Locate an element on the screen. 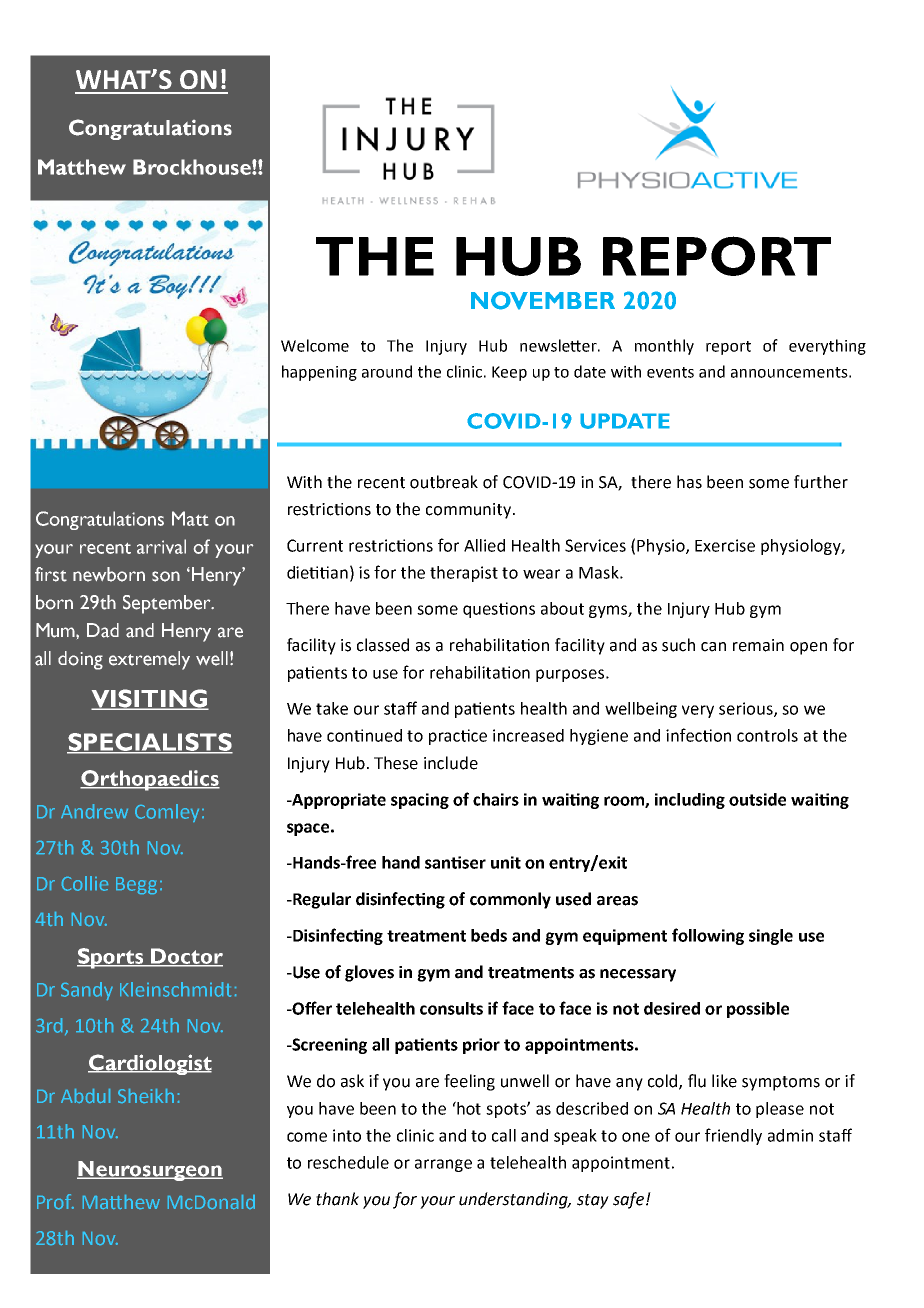 The image size is (924, 1308). Sports is located at coordinates (111, 958).
